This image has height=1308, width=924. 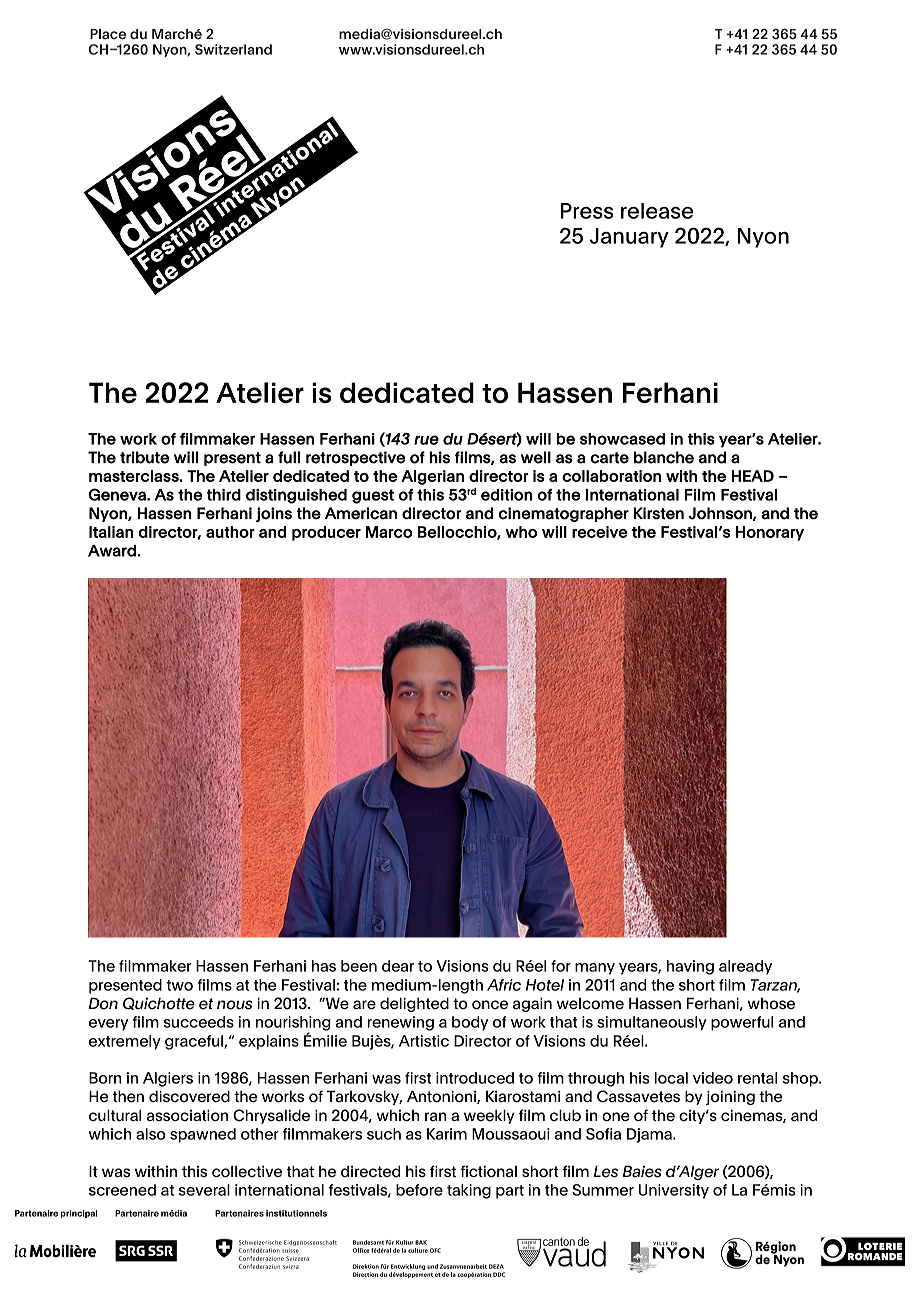 What do you see at coordinates (657, 211) in the image?
I see `release` at bounding box center [657, 211].
